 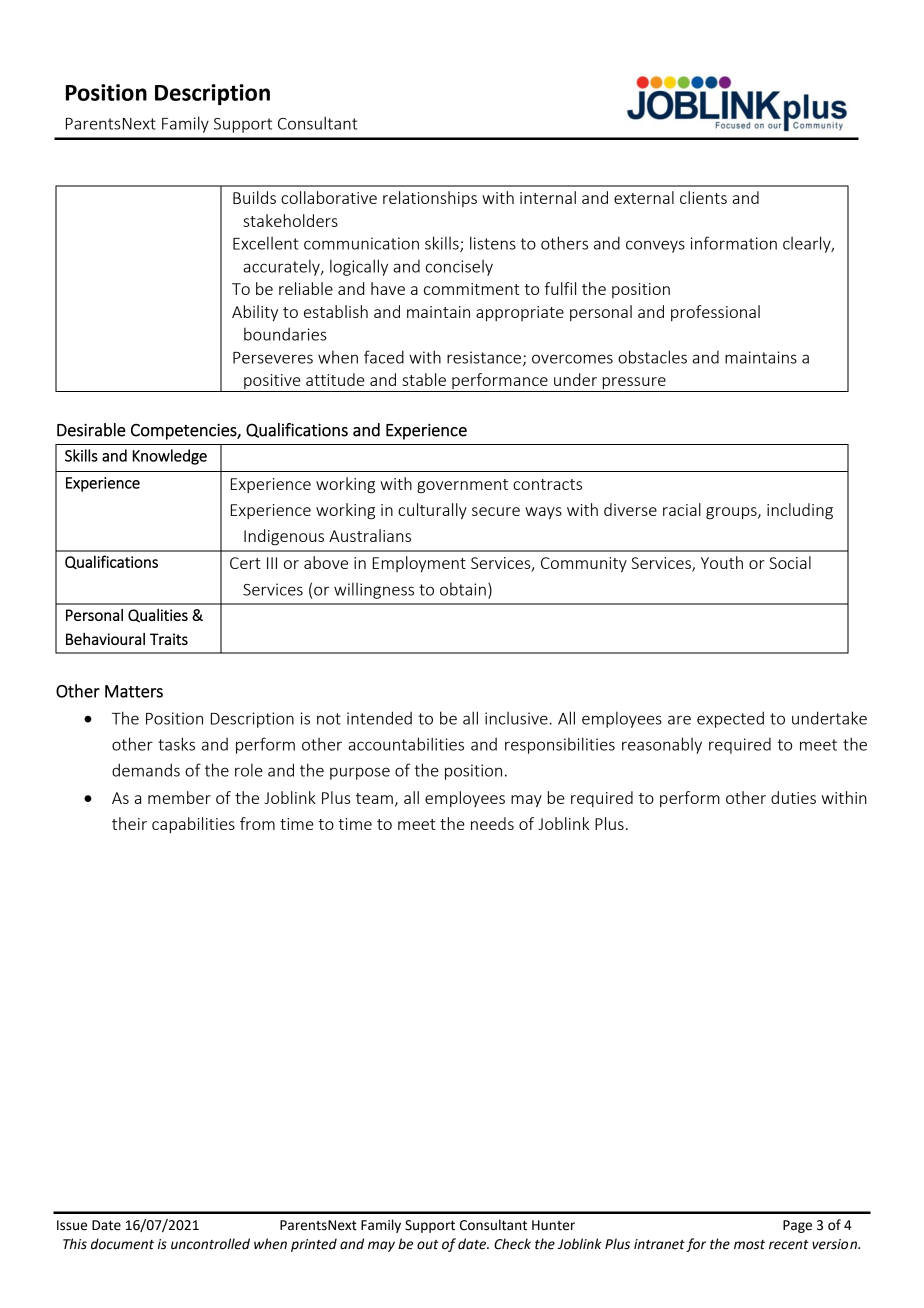 I want to click on document, so click(x=122, y=1244).
